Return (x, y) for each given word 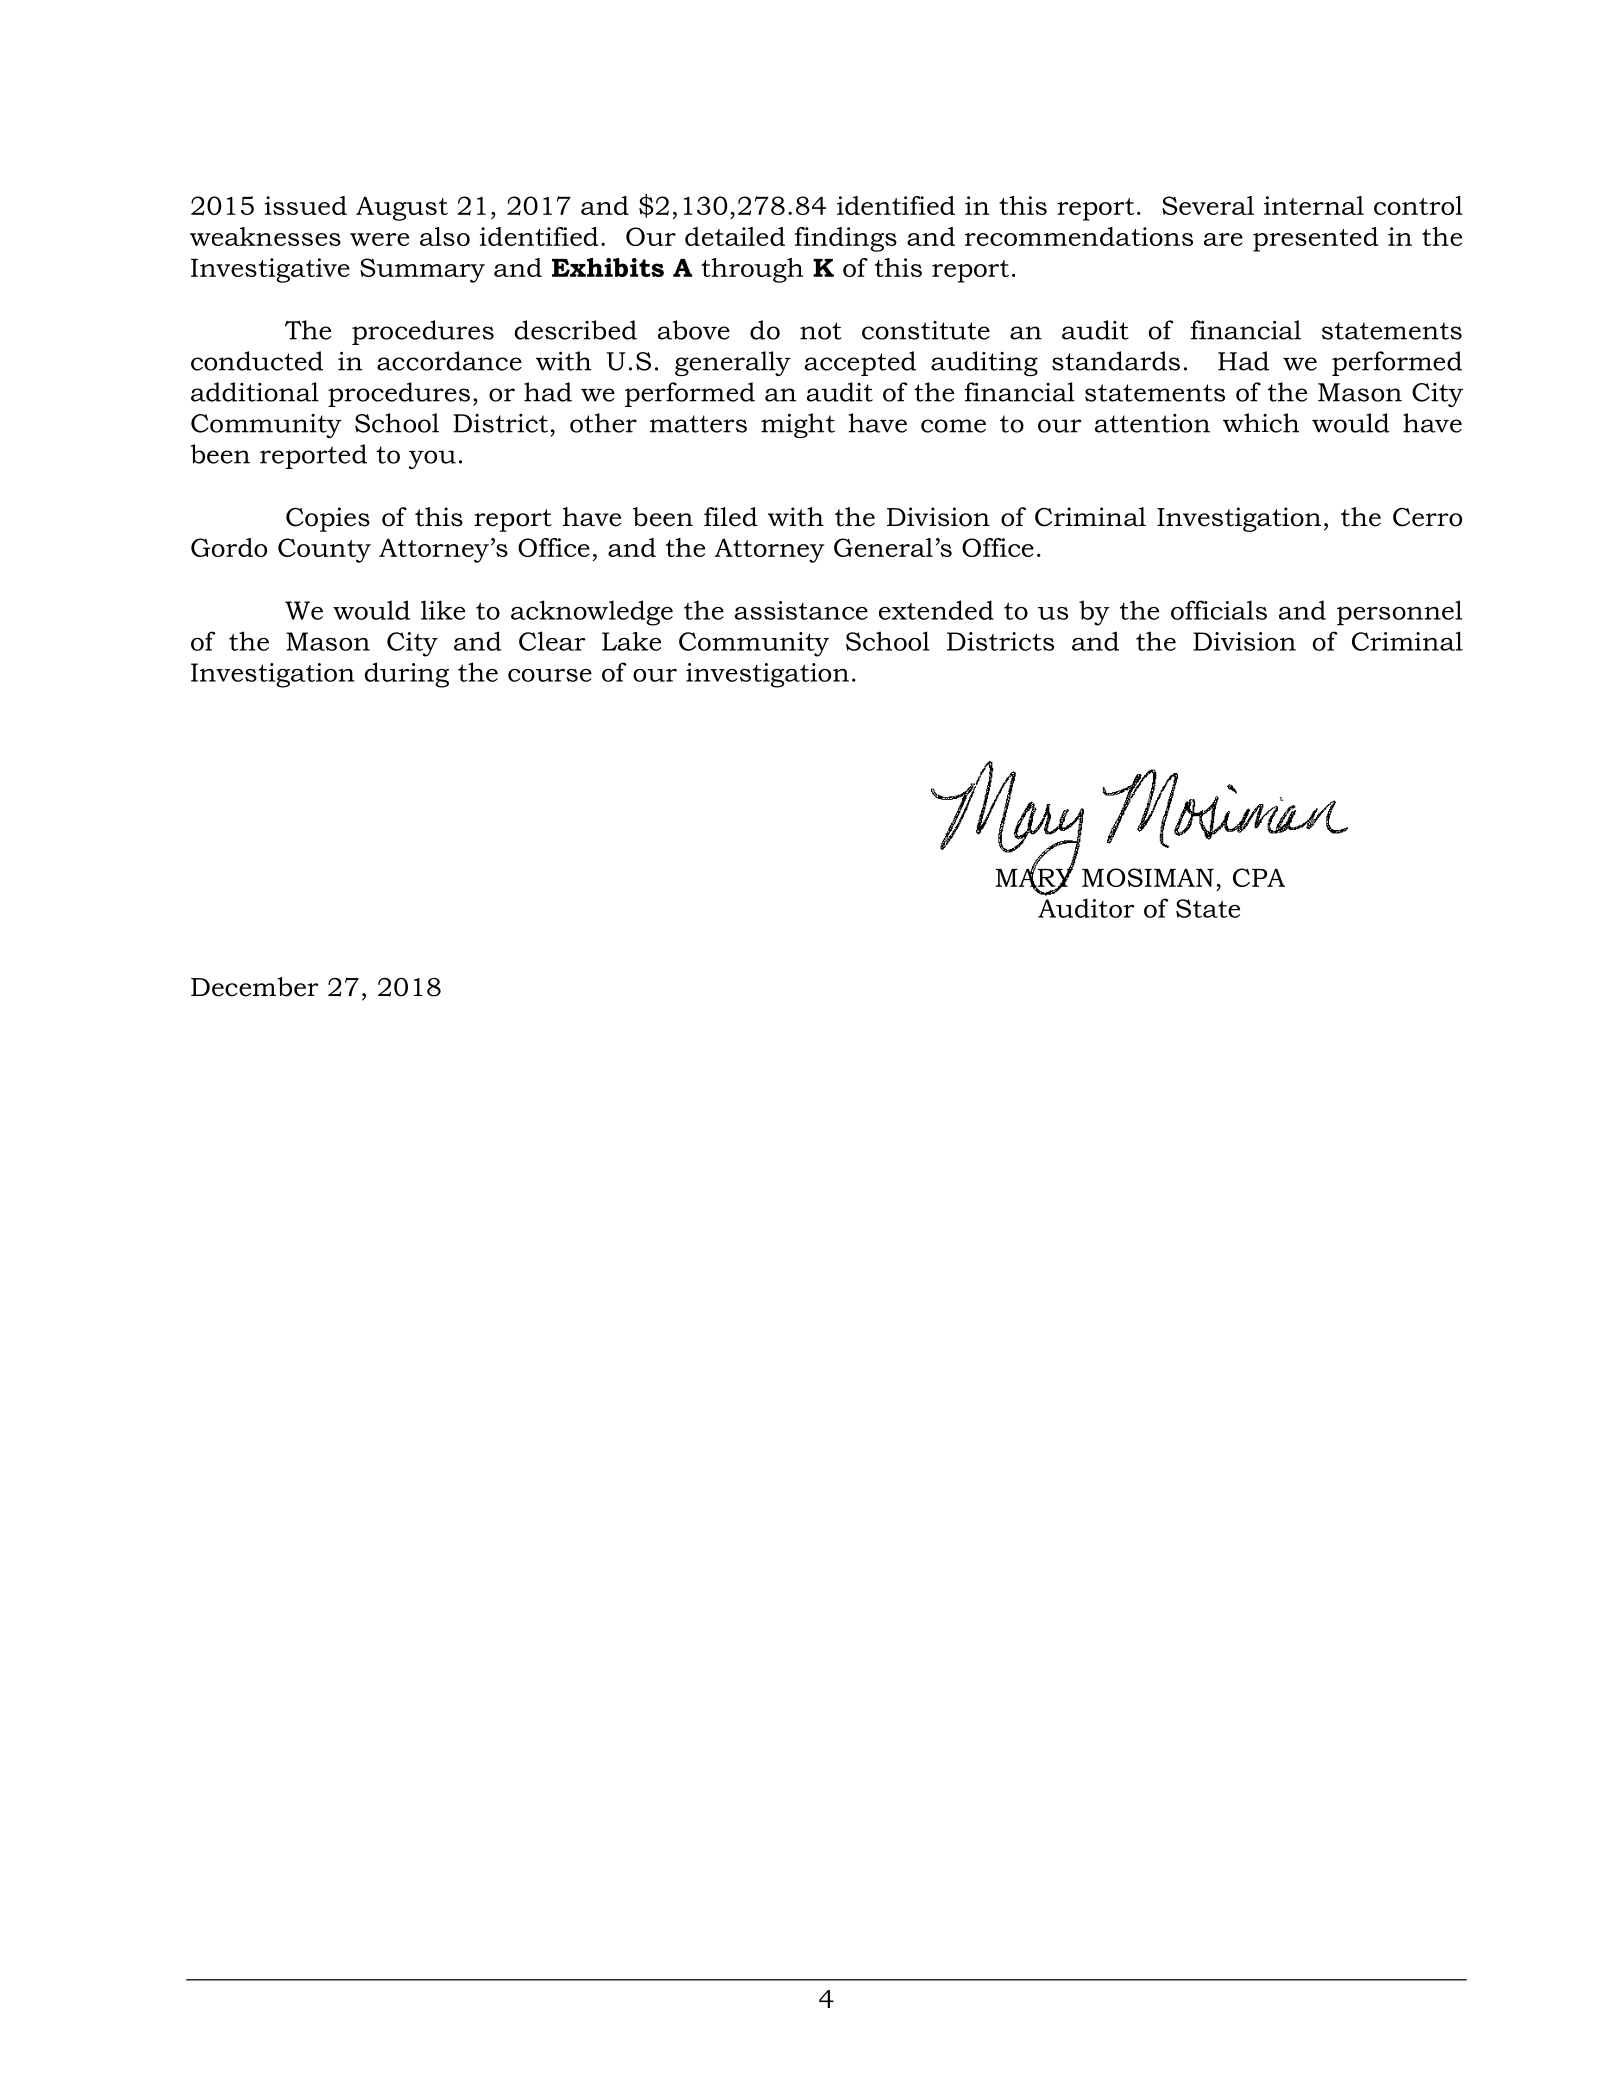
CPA (1259, 877)
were (379, 239)
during (407, 675)
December (255, 987)
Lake (631, 641)
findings (846, 239)
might (798, 425)
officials (1219, 610)
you (432, 459)
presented (1316, 239)
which (1261, 423)
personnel (1399, 613)
